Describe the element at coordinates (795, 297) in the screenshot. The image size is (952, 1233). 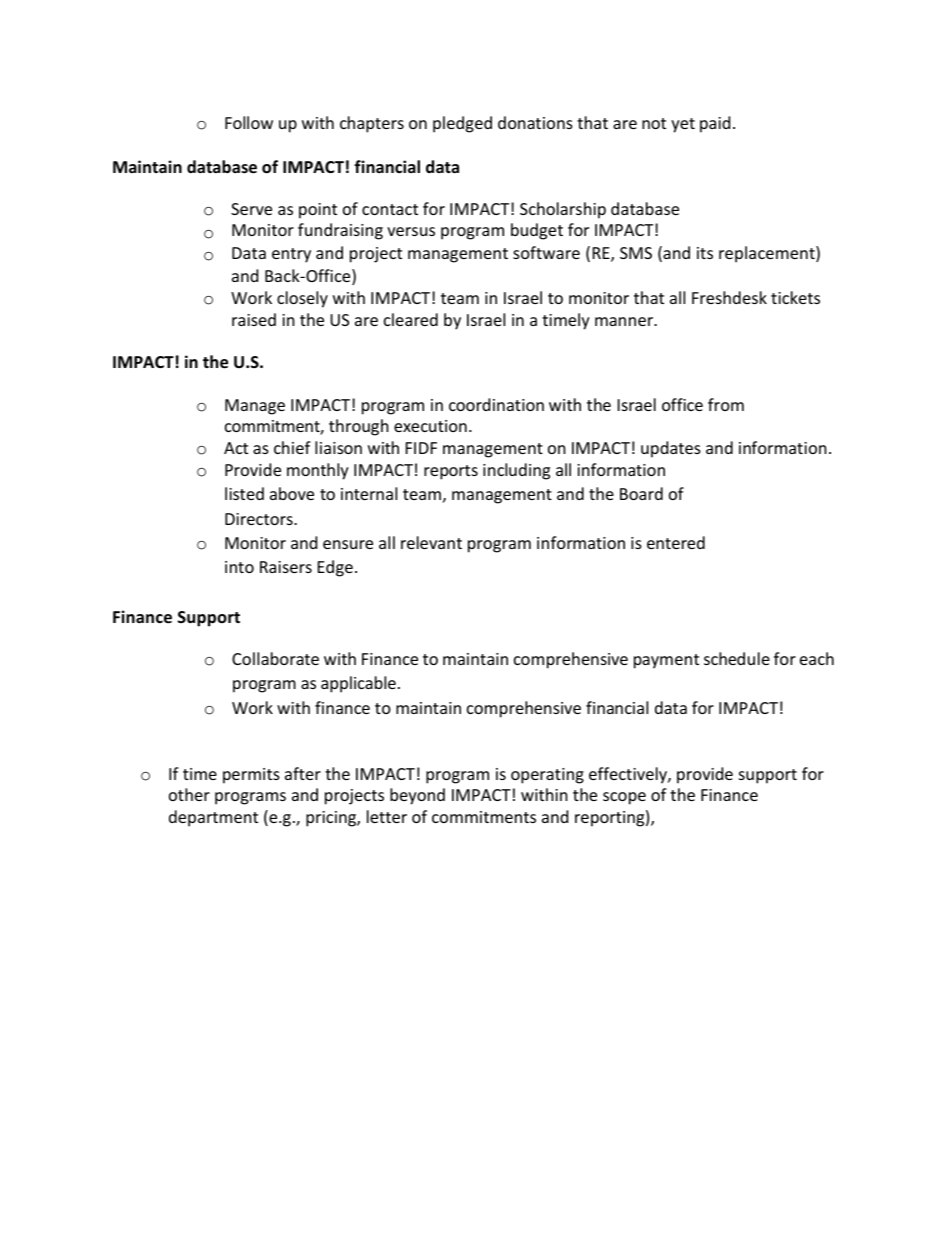
I see `tickets` at that location.
